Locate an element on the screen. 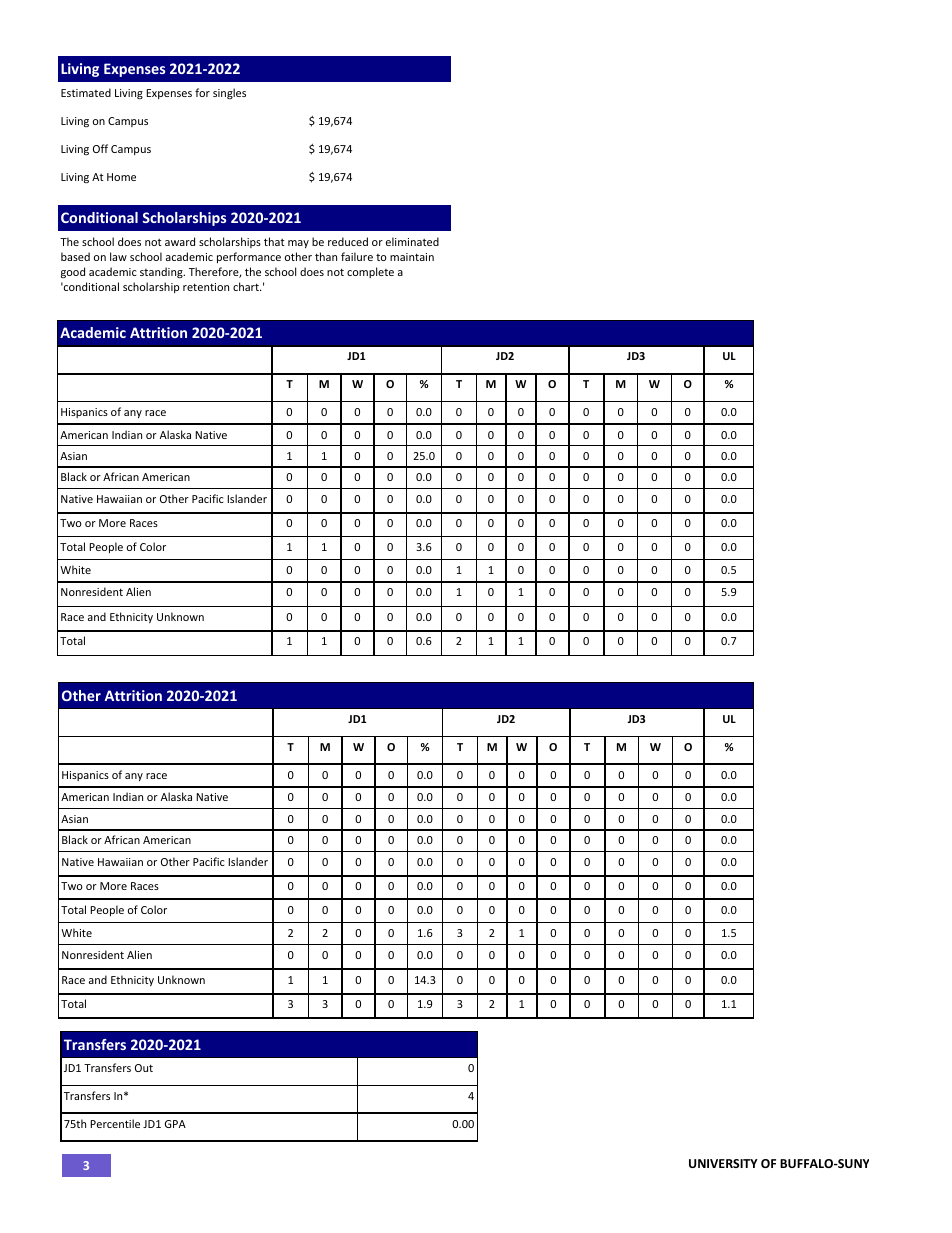 This screenshot has height=1233, width=952. GPA is located at coordinates (175, 1124).
